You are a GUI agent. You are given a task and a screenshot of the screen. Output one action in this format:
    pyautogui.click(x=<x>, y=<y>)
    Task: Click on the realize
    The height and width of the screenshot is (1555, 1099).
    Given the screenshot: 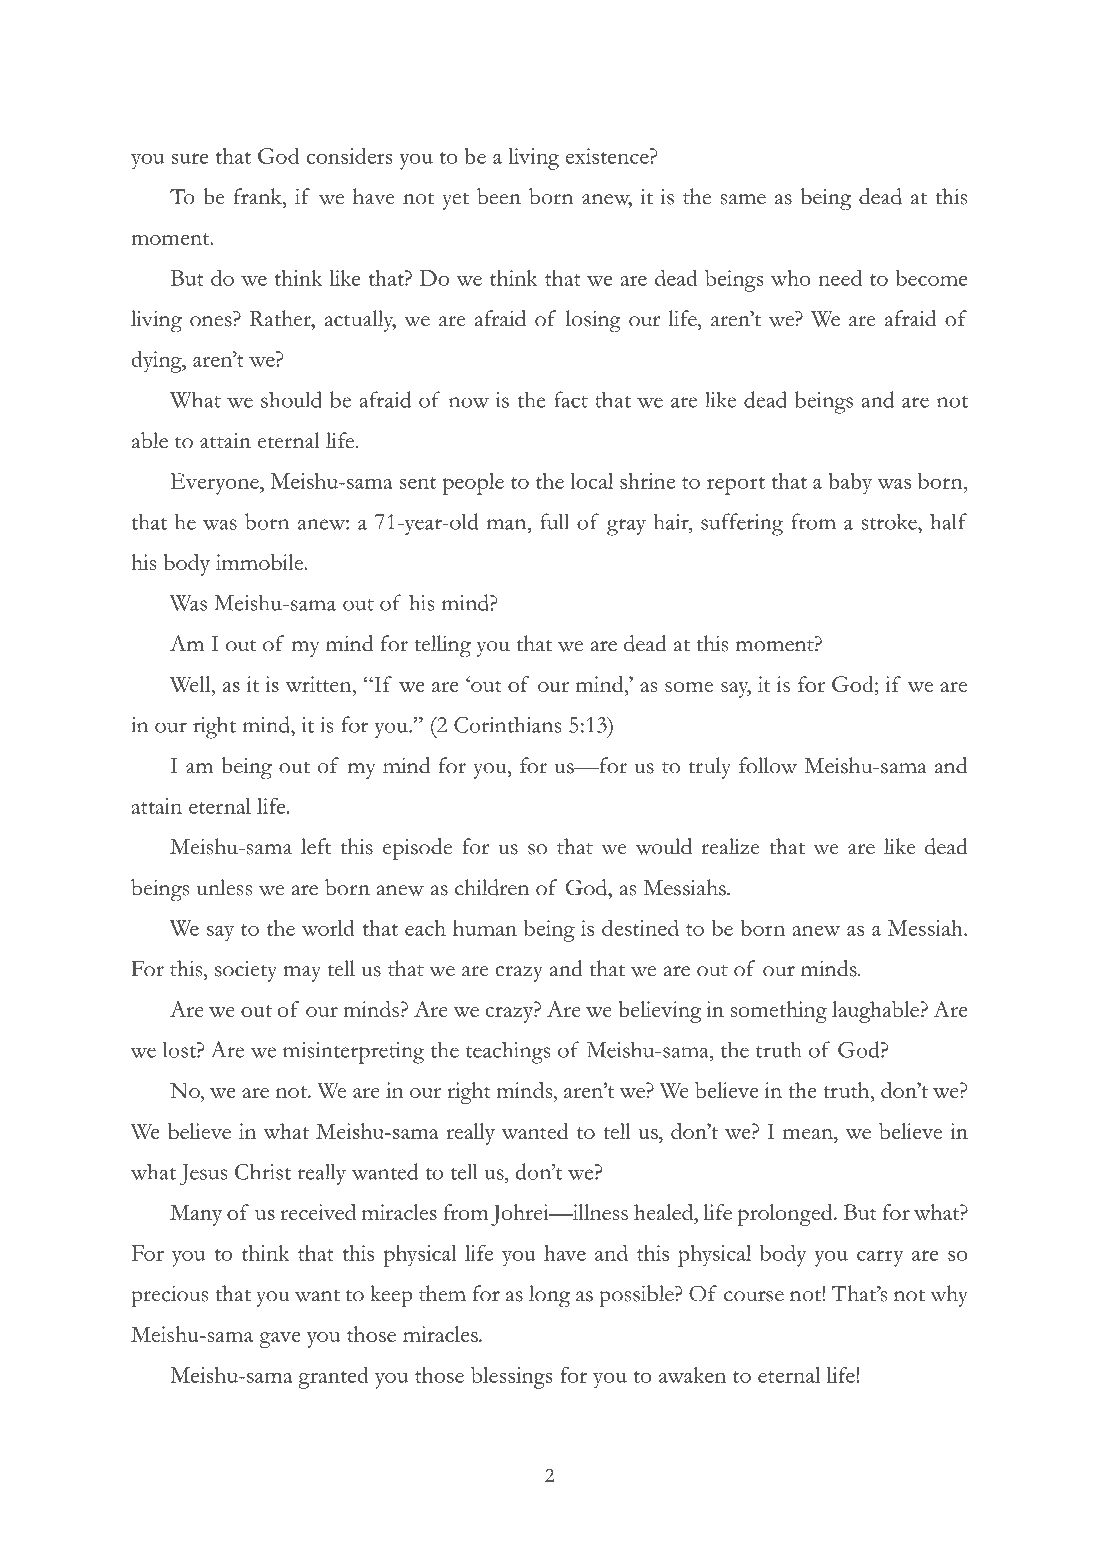 What is the action you would take?
    pyautogui.click(x=730, y=846)
